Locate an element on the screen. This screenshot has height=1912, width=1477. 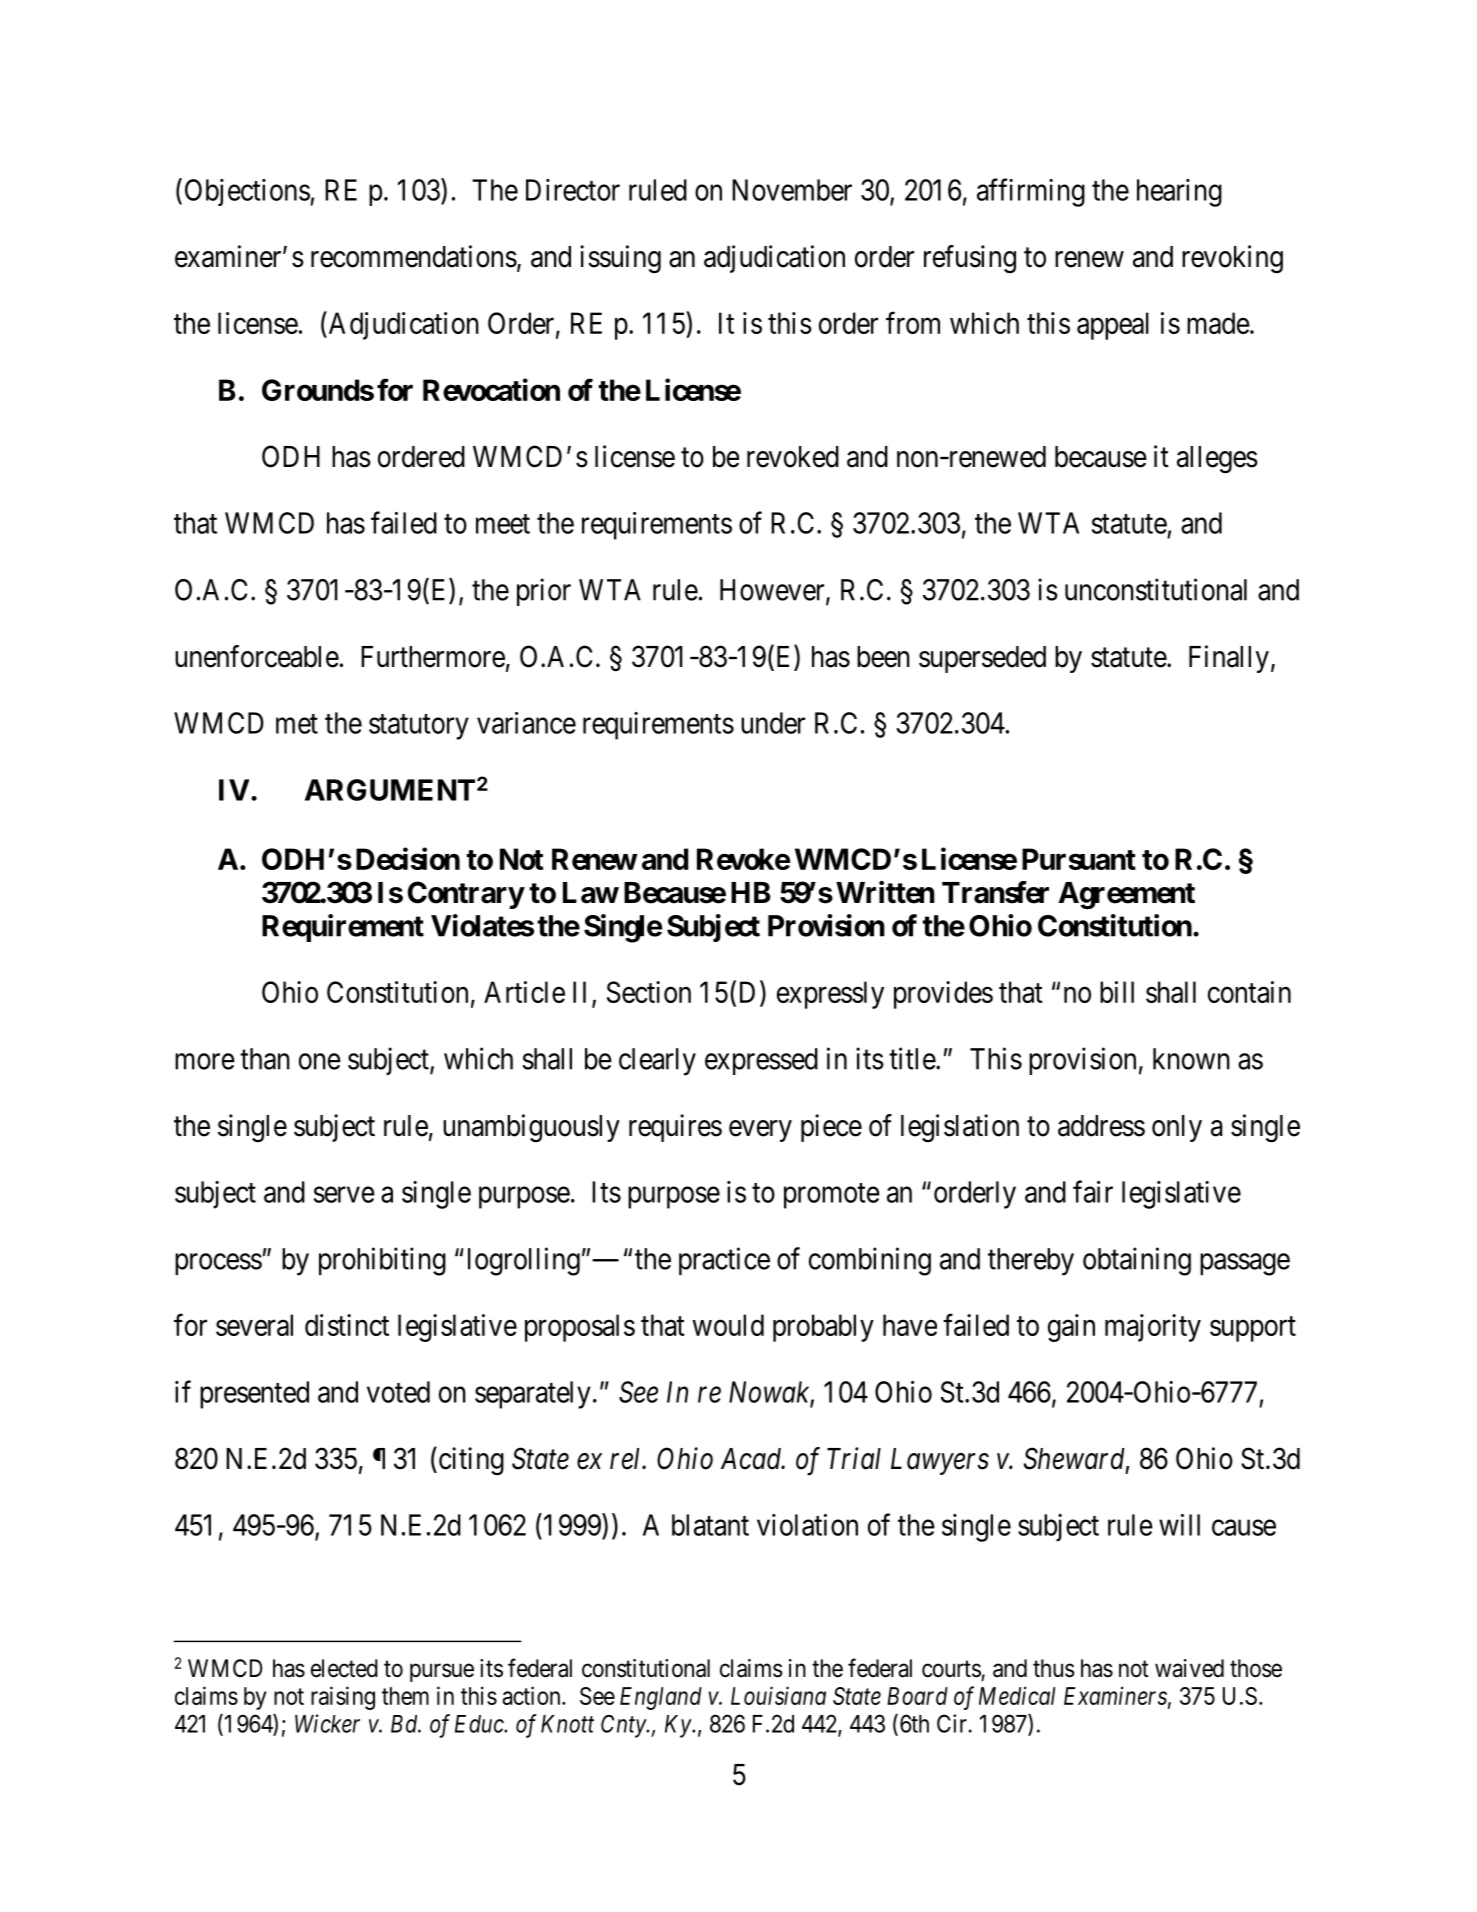
under is located at coordinates (773, 723).
